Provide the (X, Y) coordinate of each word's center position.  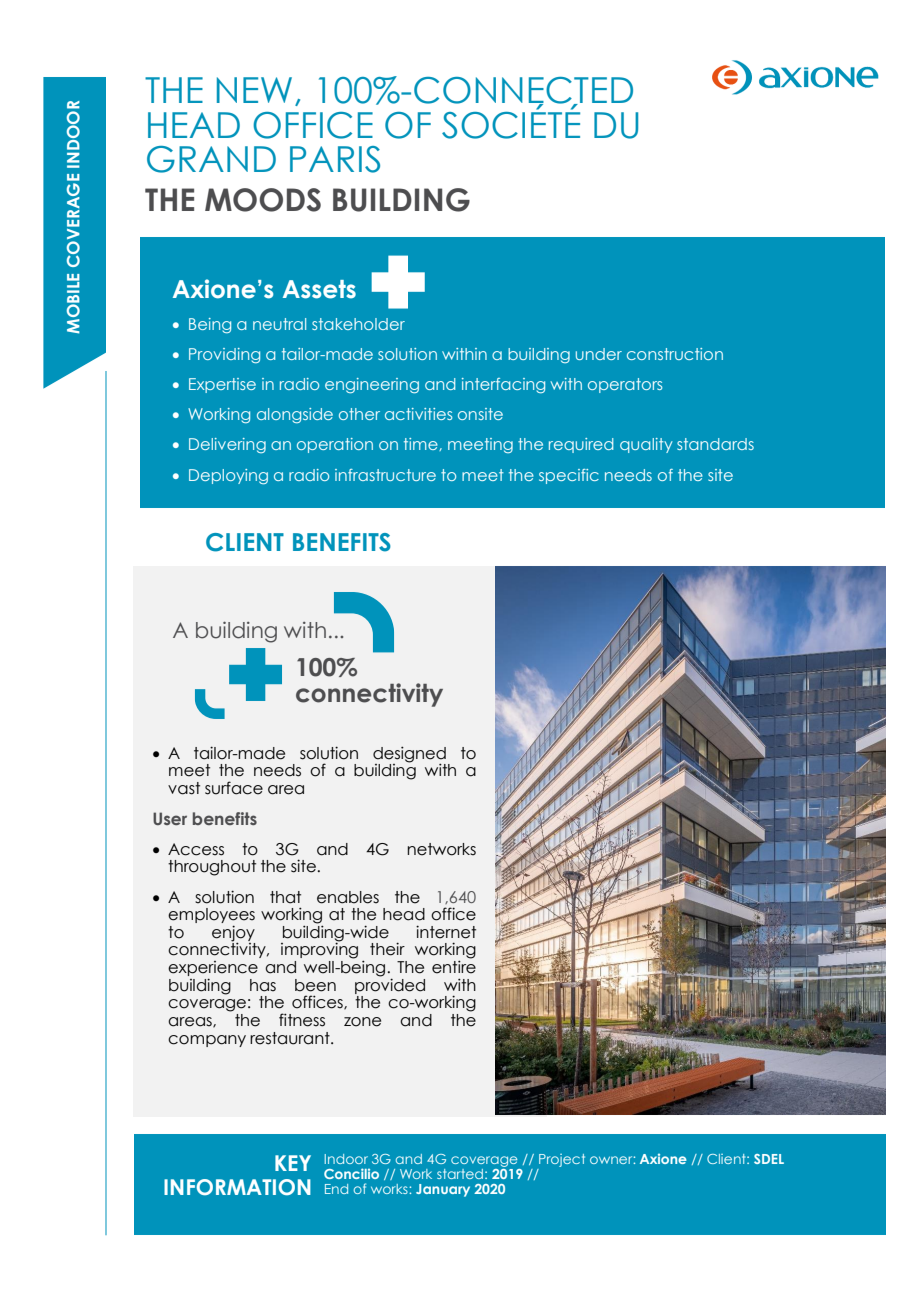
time (422, 444)
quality (646, 445)
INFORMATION (237, 1187)
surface (234, 788)
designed (409, 755)
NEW (254, 90)
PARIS (335, 159)
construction (675, 354)
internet (446, 932)
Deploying (228, 476)
